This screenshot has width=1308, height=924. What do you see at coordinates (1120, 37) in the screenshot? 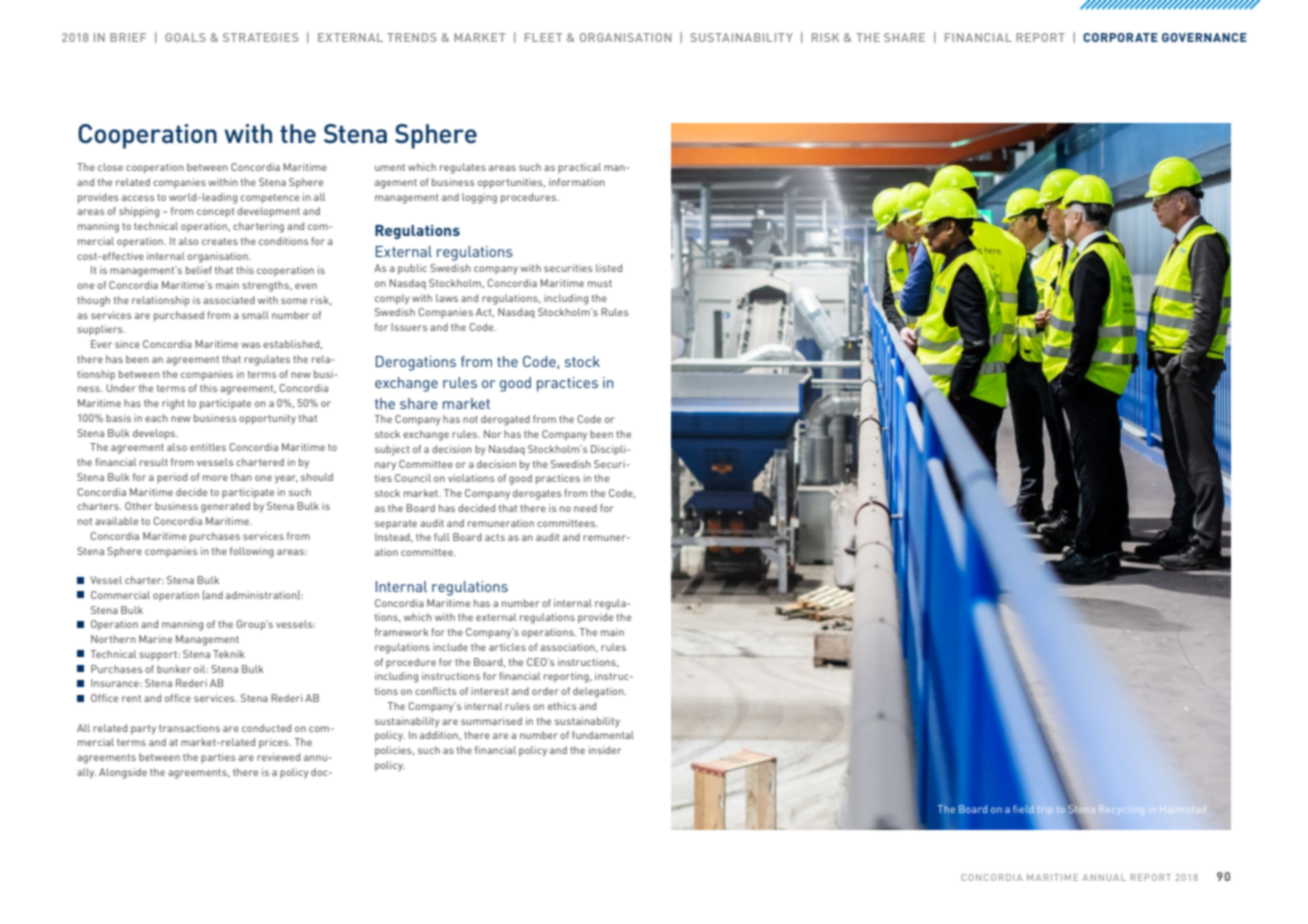
I see `CORPORATE` at bounding box center [1120, 37].
